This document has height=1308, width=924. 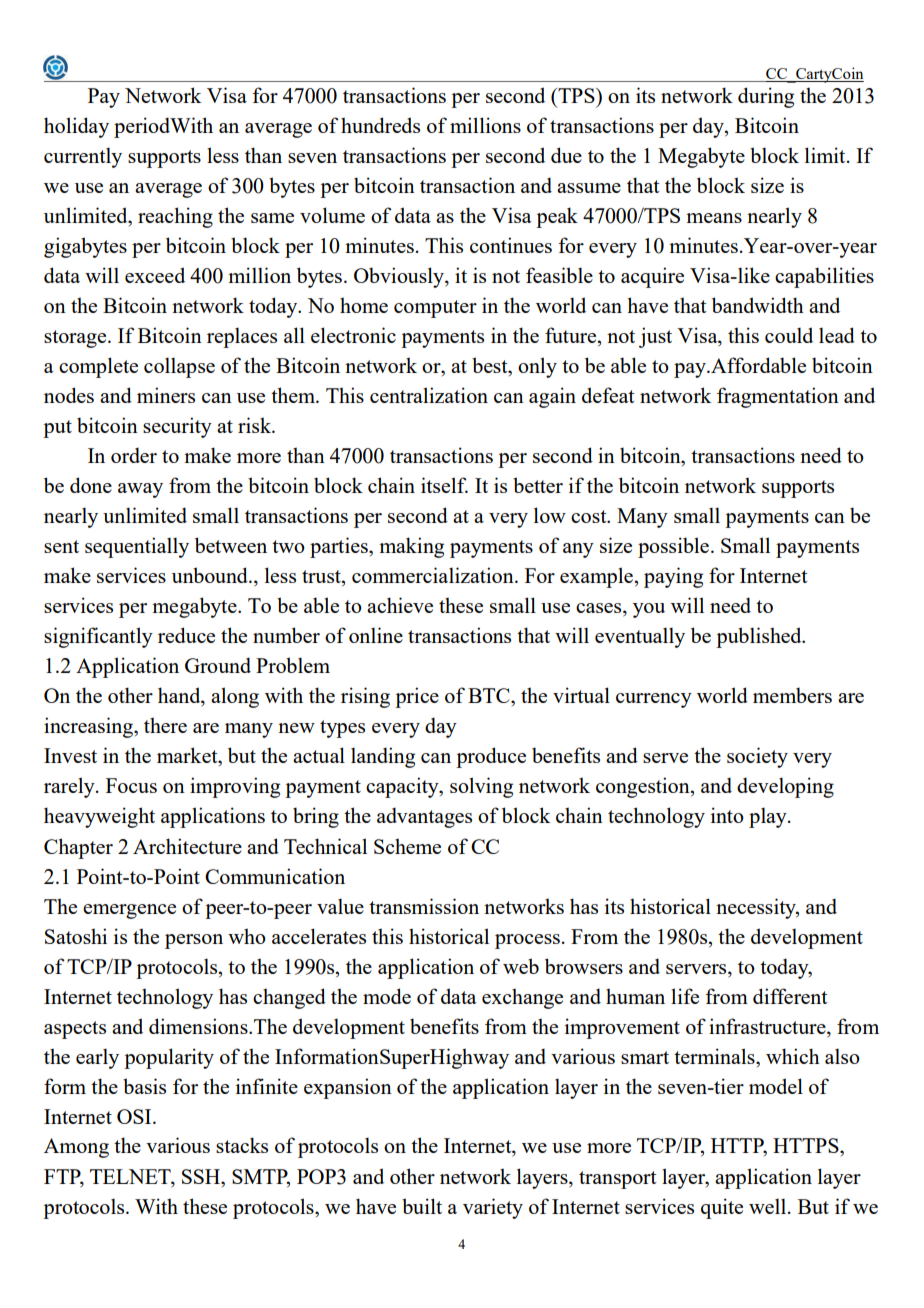 I want to click on different, so click(x=790, y=996).
